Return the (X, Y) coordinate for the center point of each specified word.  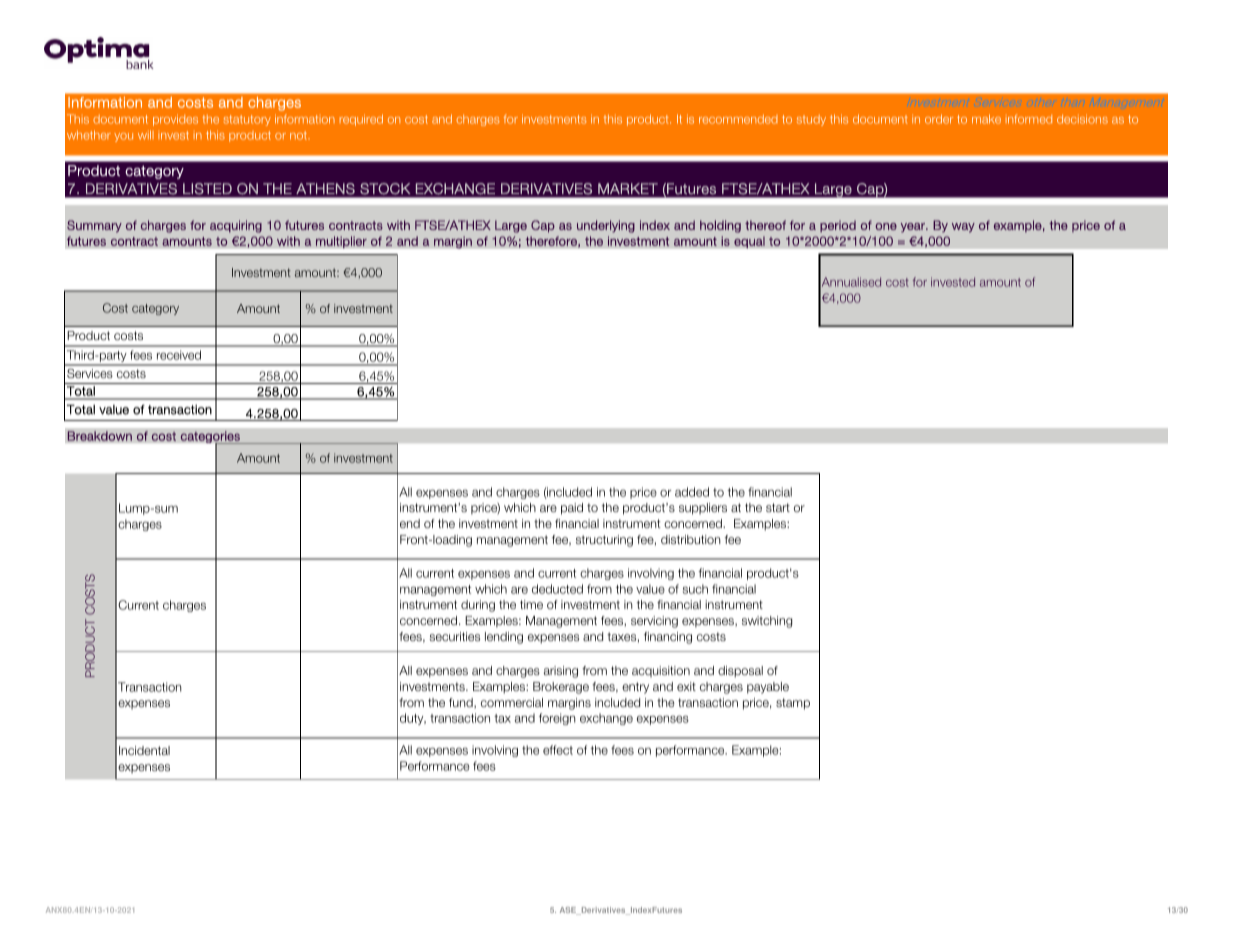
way (963, 228)
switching (767, 622)
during (478, 606)
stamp (793, 704)
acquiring (236, 226)
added (692, 492)
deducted (557, 589)
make (986, 119)
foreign (557, 719)
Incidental (144, 750)
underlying (606, 226)
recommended (738, 119)
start (778, 507)
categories (211, 438)
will (146, 135)
